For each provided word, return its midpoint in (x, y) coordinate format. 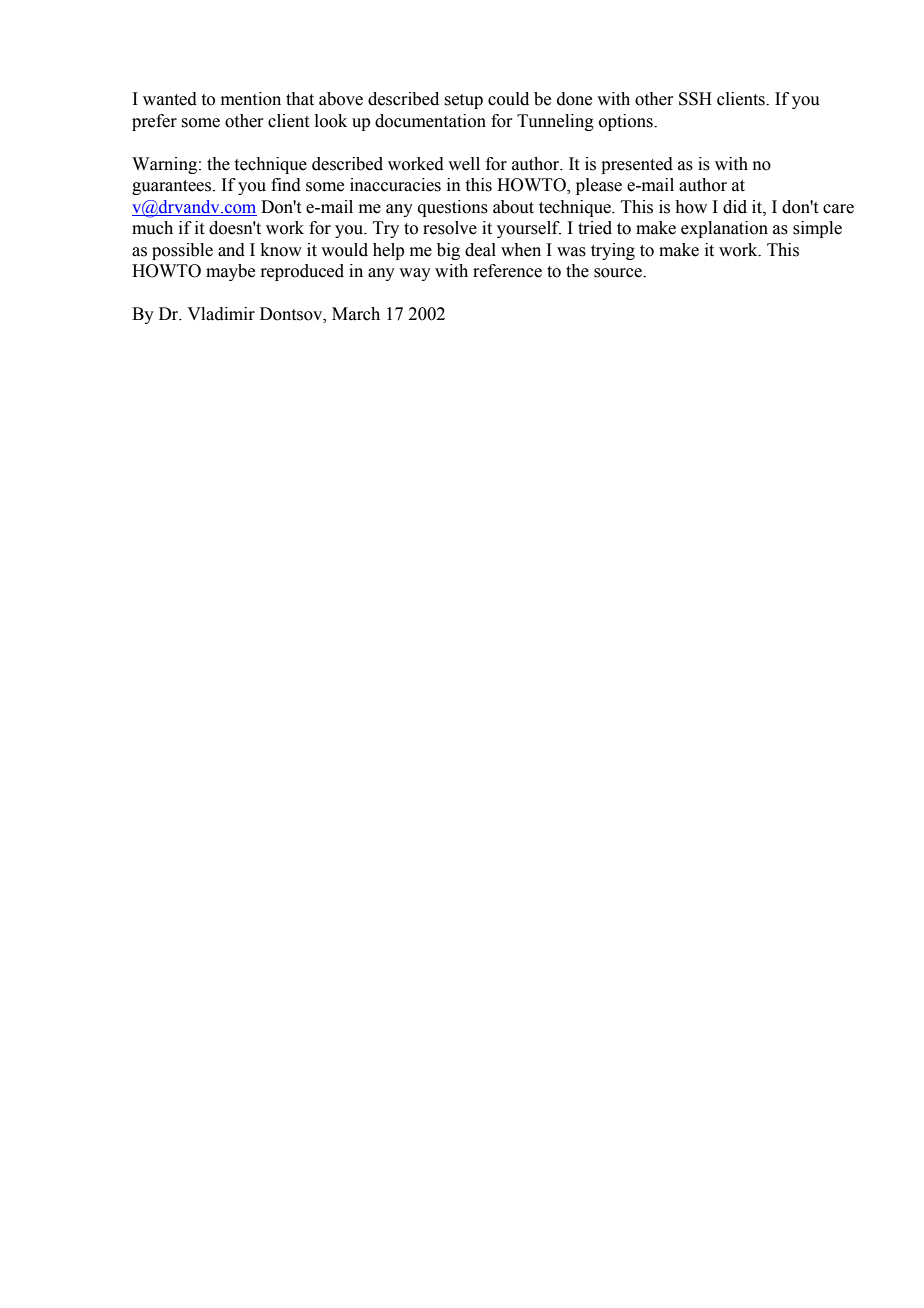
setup (463, 101)
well (464, 164)
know (281, 250)
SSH (695, 99)
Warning (164, 165)
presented (637, 165)
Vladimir (221, 314)
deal (480, 250)
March (356, 314)
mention (251, 99)
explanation (724, 229)
